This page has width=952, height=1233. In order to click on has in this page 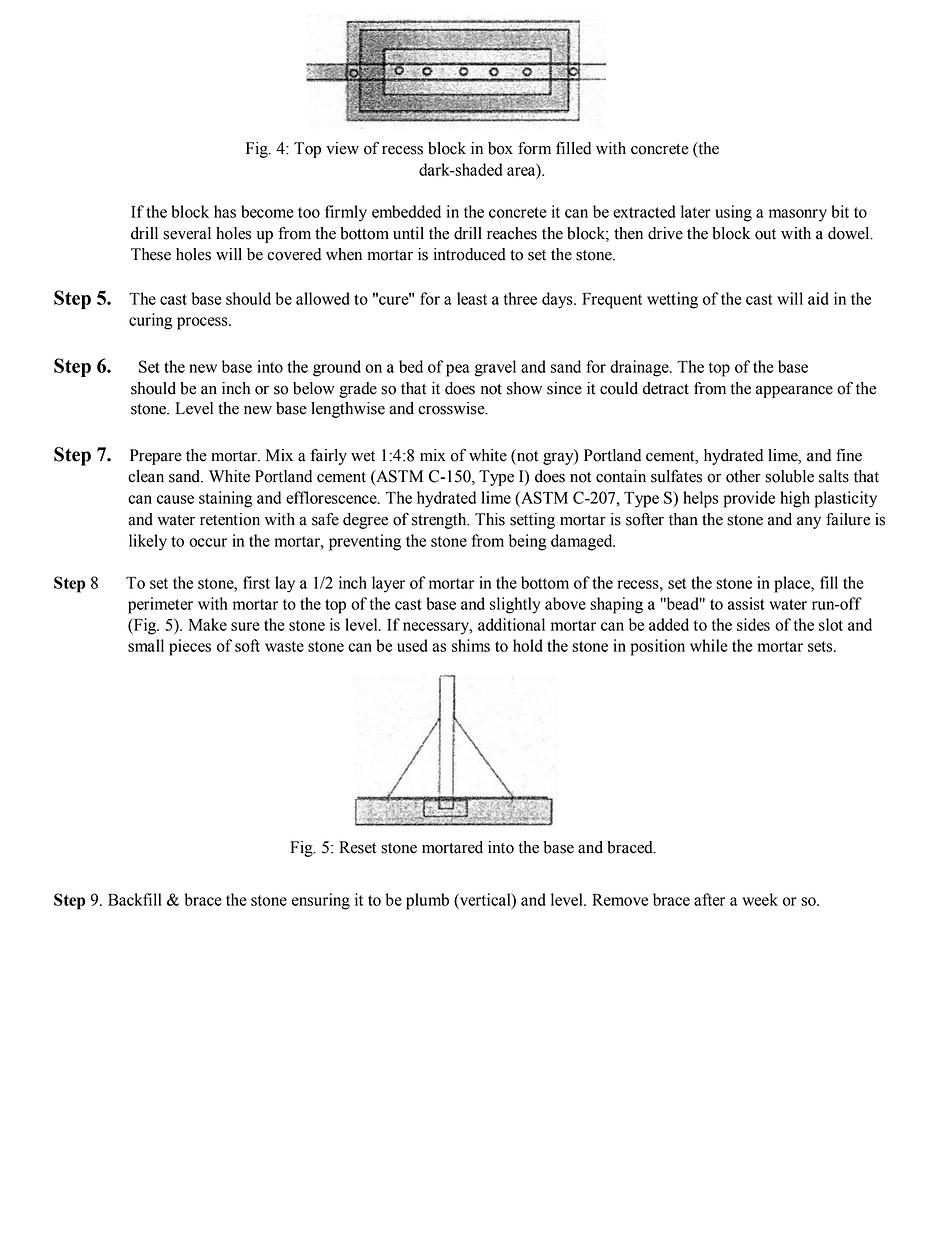, I will do `click(225, 211)`.
